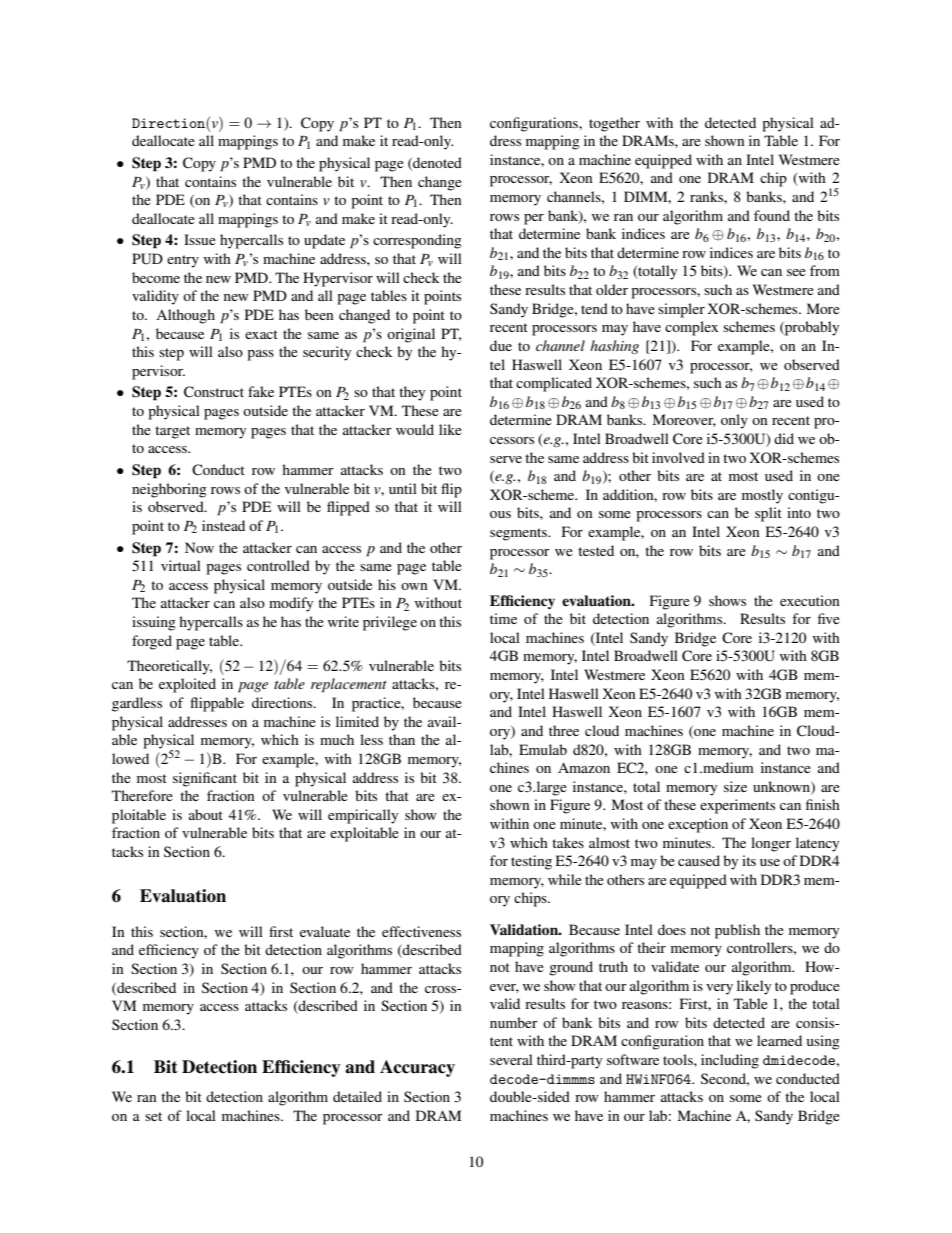 This screenshot has height=1233, width=952. What do you see at coordinates (771, 844) in the screenshot?
I see `longer` at bounding box center [771, 844].
